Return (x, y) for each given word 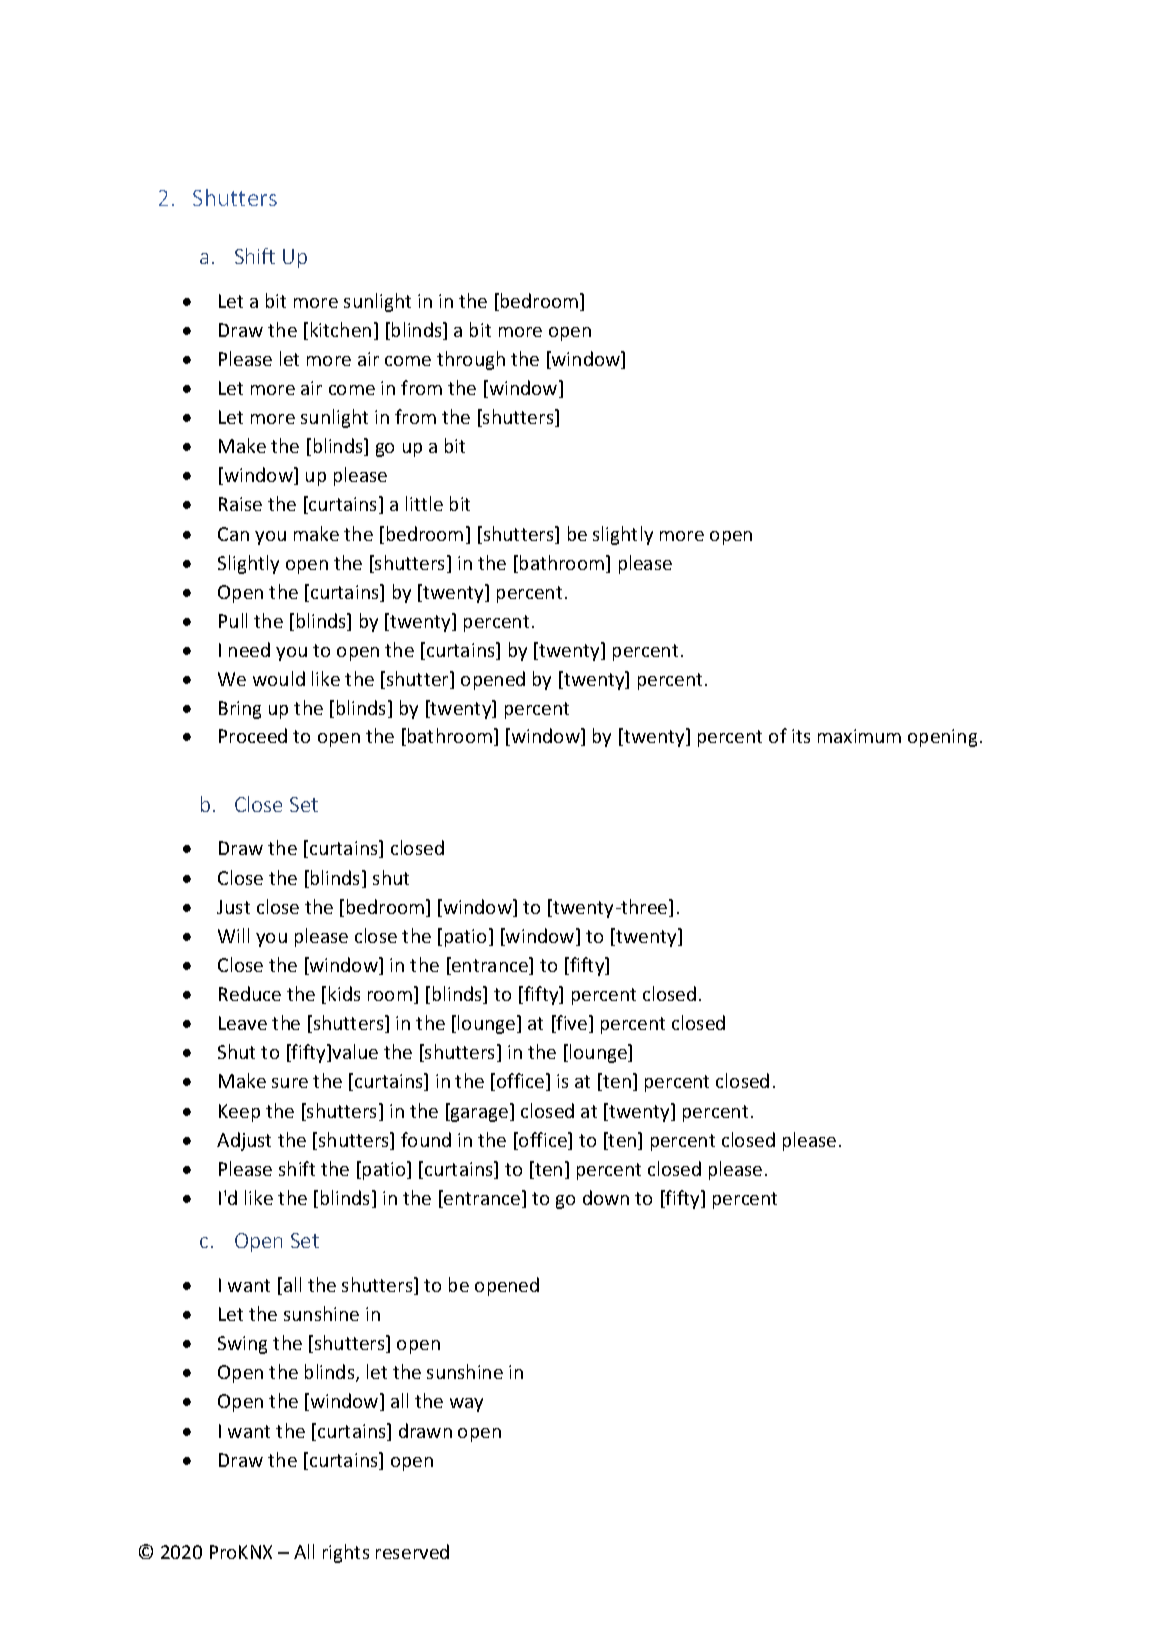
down (606, 1197)
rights (346, 1553)
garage (480, 1115)
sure (290, 1083)
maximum (859, 736)
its (801, 736)
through (471, 360)
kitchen (341, 329)
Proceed (253, 735)
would (279, 678)
